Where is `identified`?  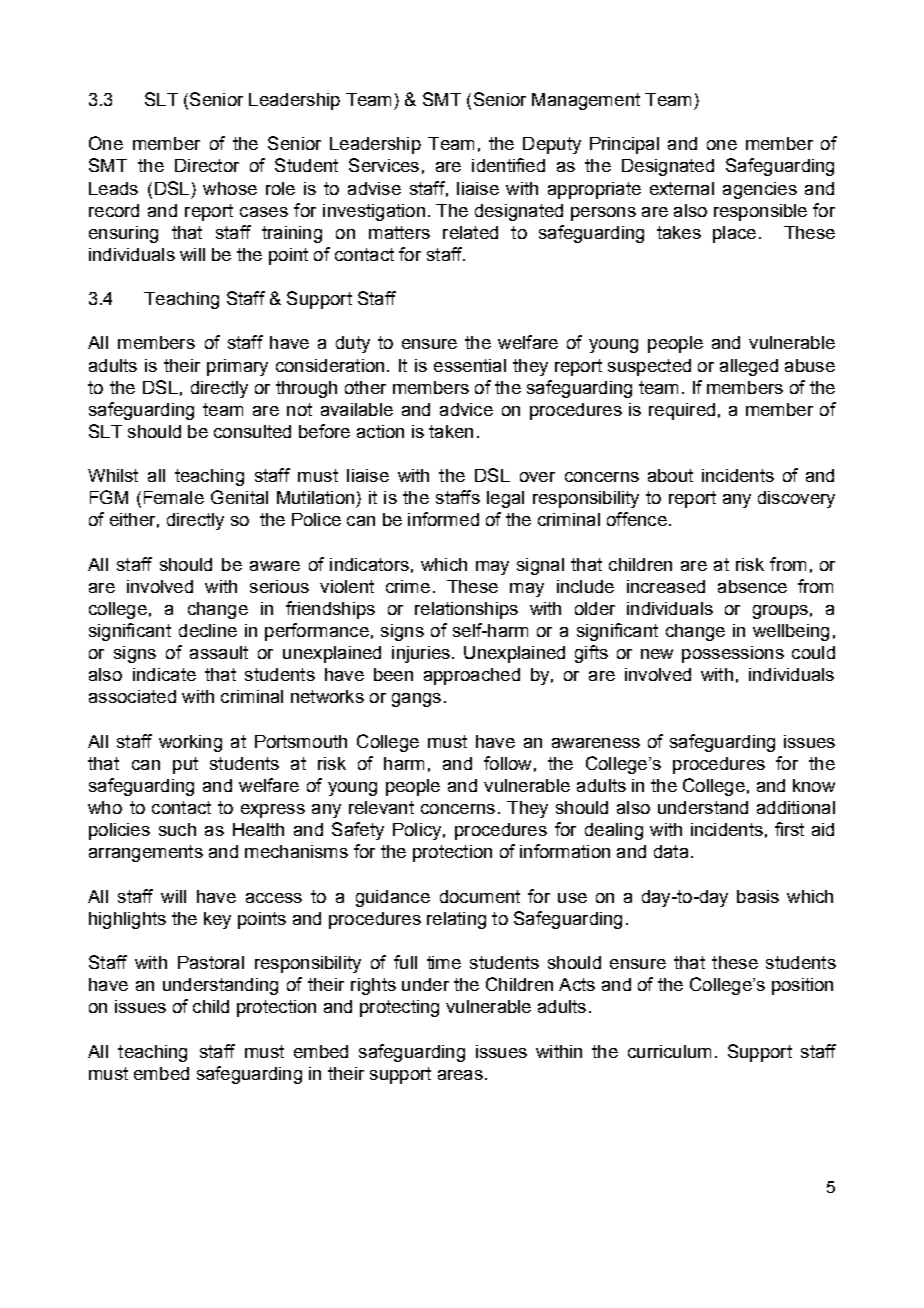
identified is located at coordinates (508, 165).
